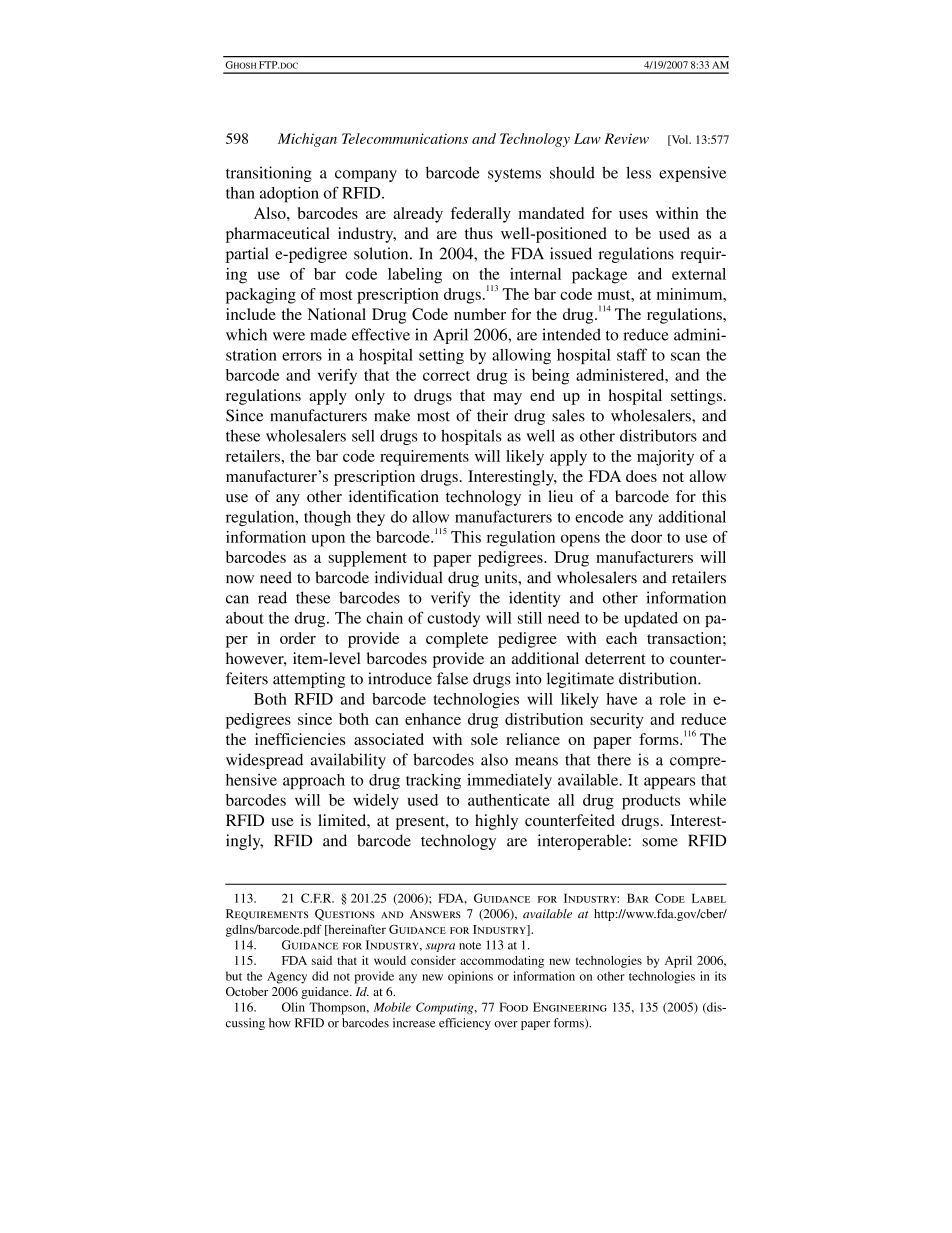 The width and height of the page is (952, 1233). I want to click on less, so click(638, 172).
